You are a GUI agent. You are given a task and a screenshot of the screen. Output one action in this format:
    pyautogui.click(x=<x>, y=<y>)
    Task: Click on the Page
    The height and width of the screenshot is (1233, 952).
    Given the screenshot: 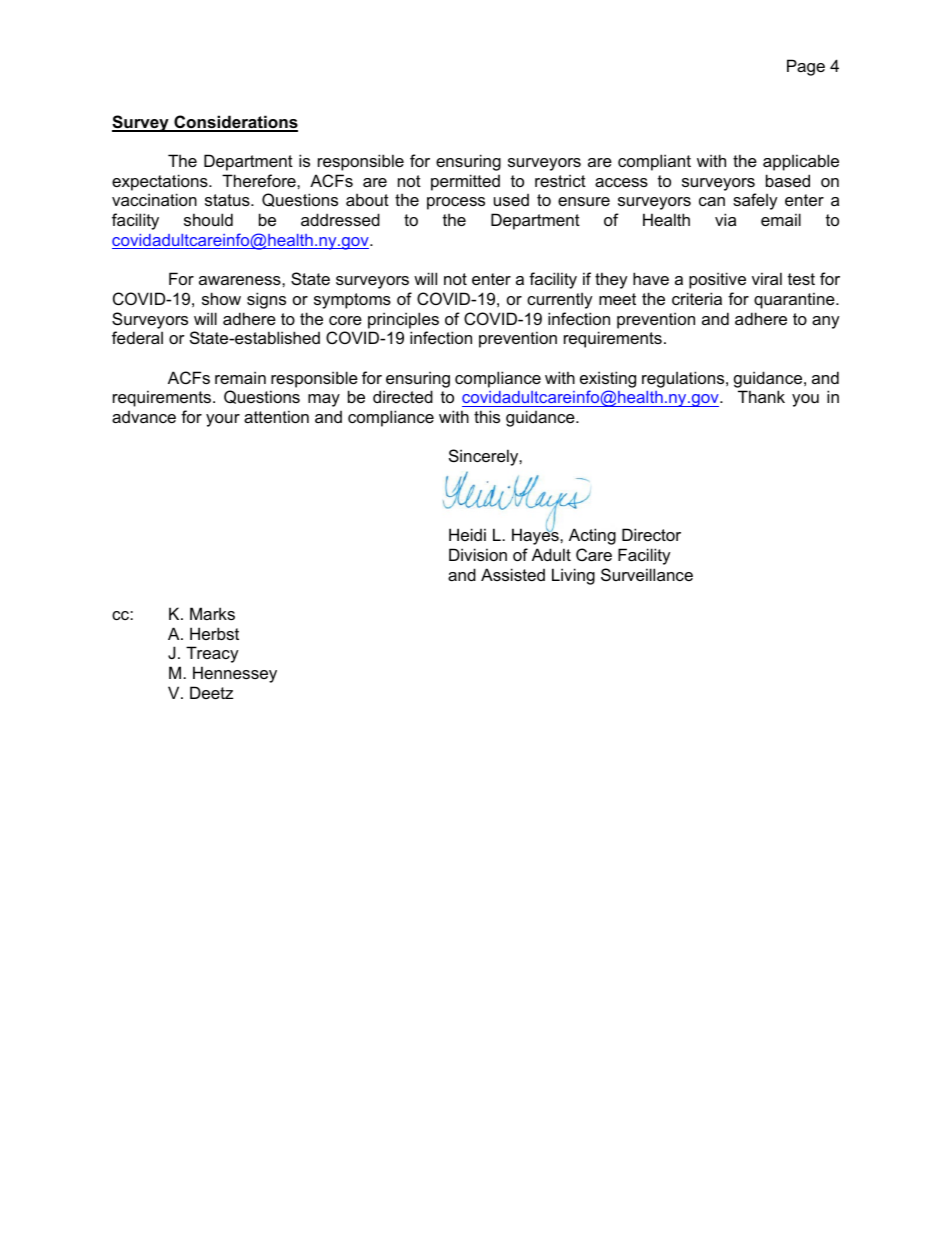 What is the action you would take?
    pyautogui.click(x=806, y=67)
